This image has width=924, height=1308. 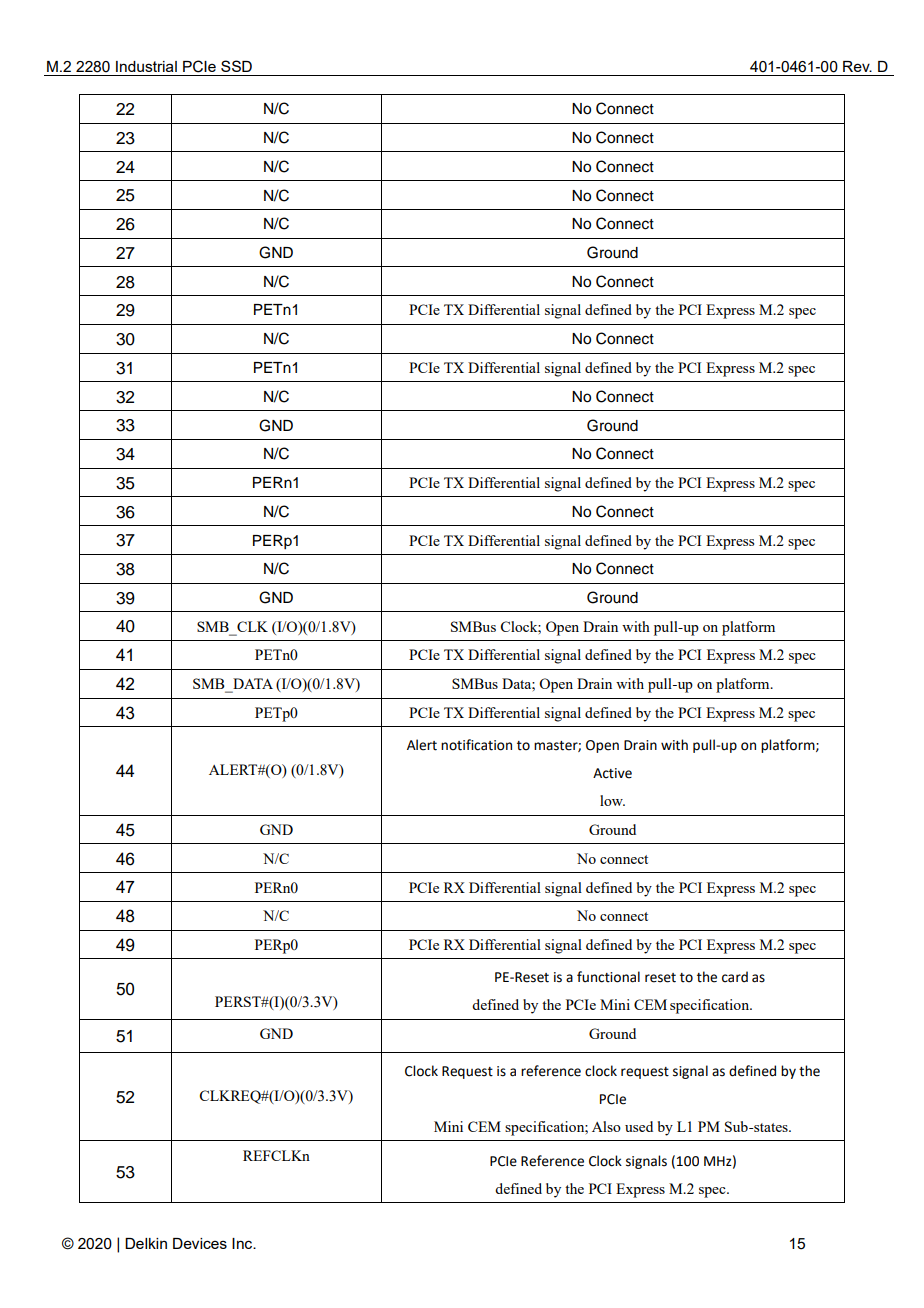 I want to click on Industrial, so click(x=146, y=66).
